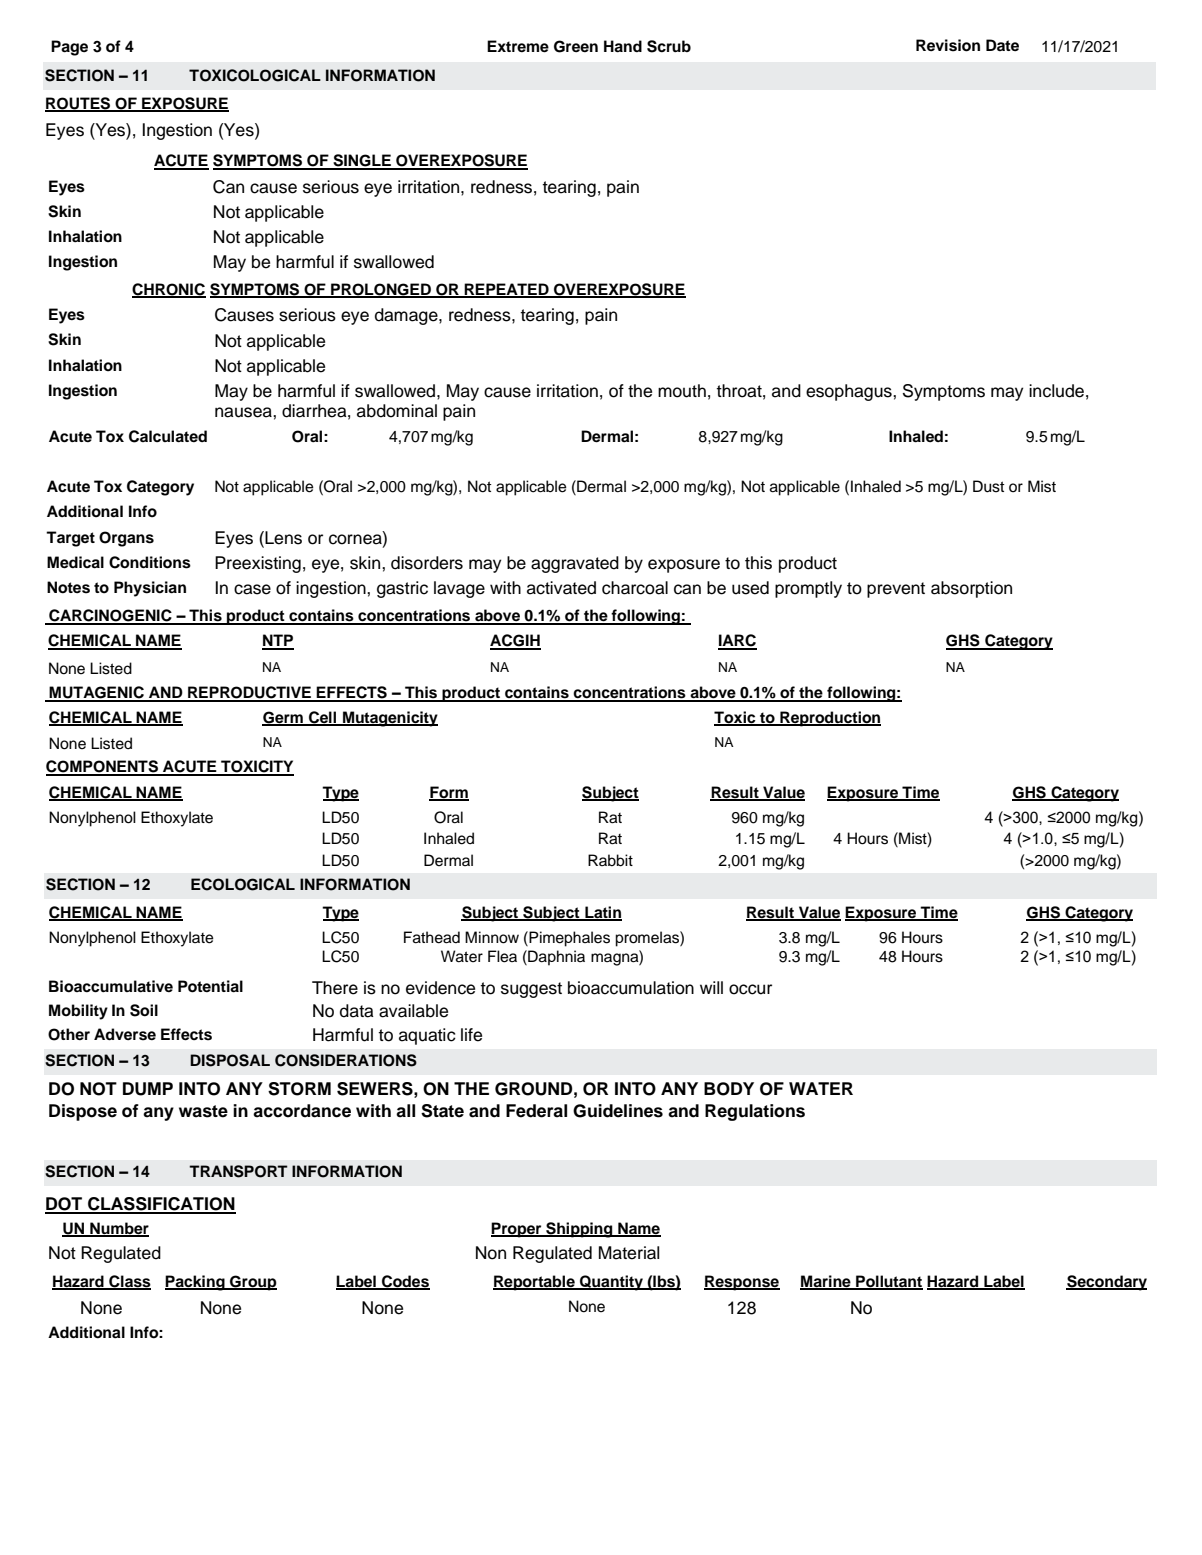 Image resolution: width=1202 pixels, height=1555 pixels. Describe the element at coordinates (79, 104) in the document. I see `ROUTES` at that location.
